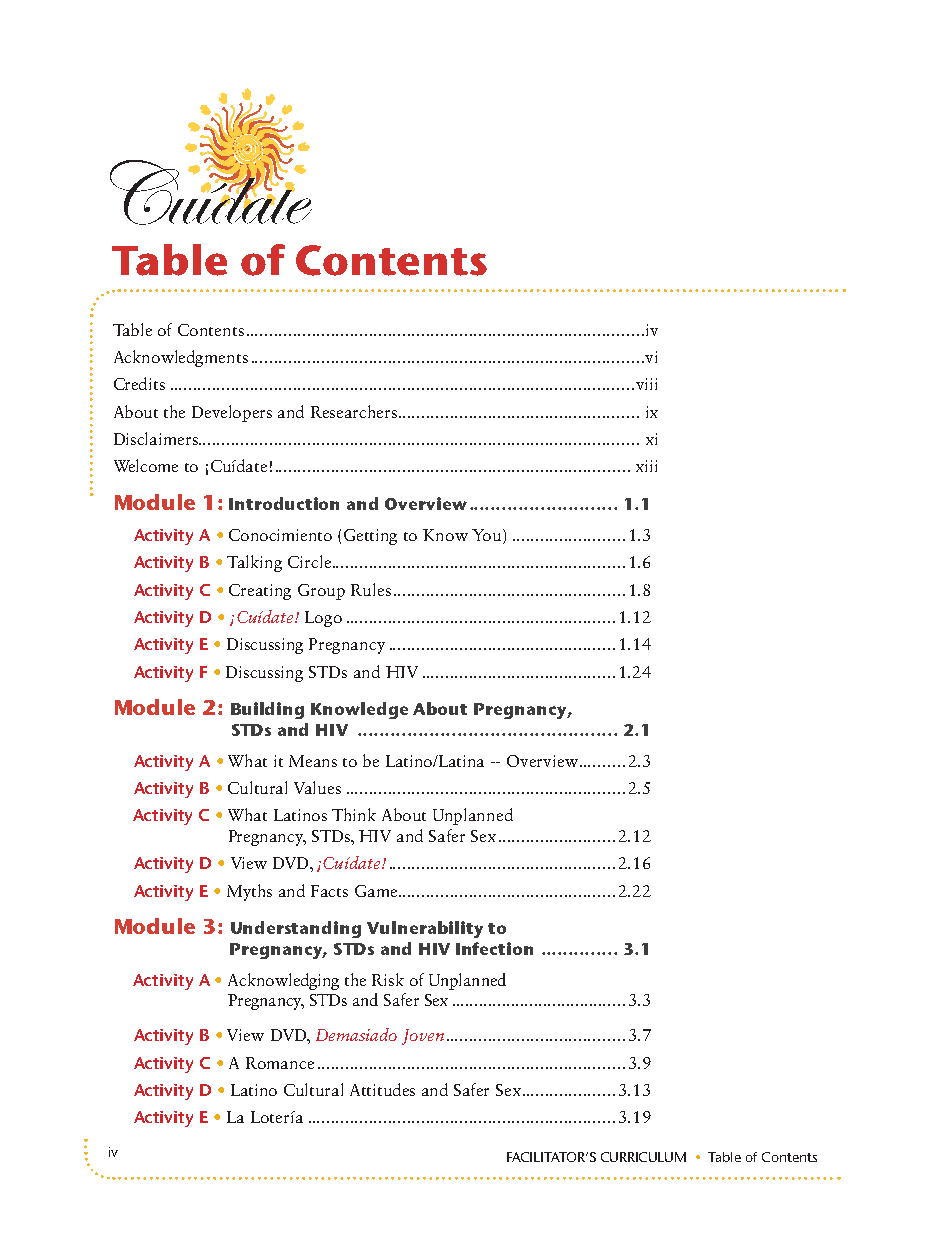  What do you see at coordinates (388, 979) in the screenshot?
I see `Risk` at bounding box center [388, 979].
